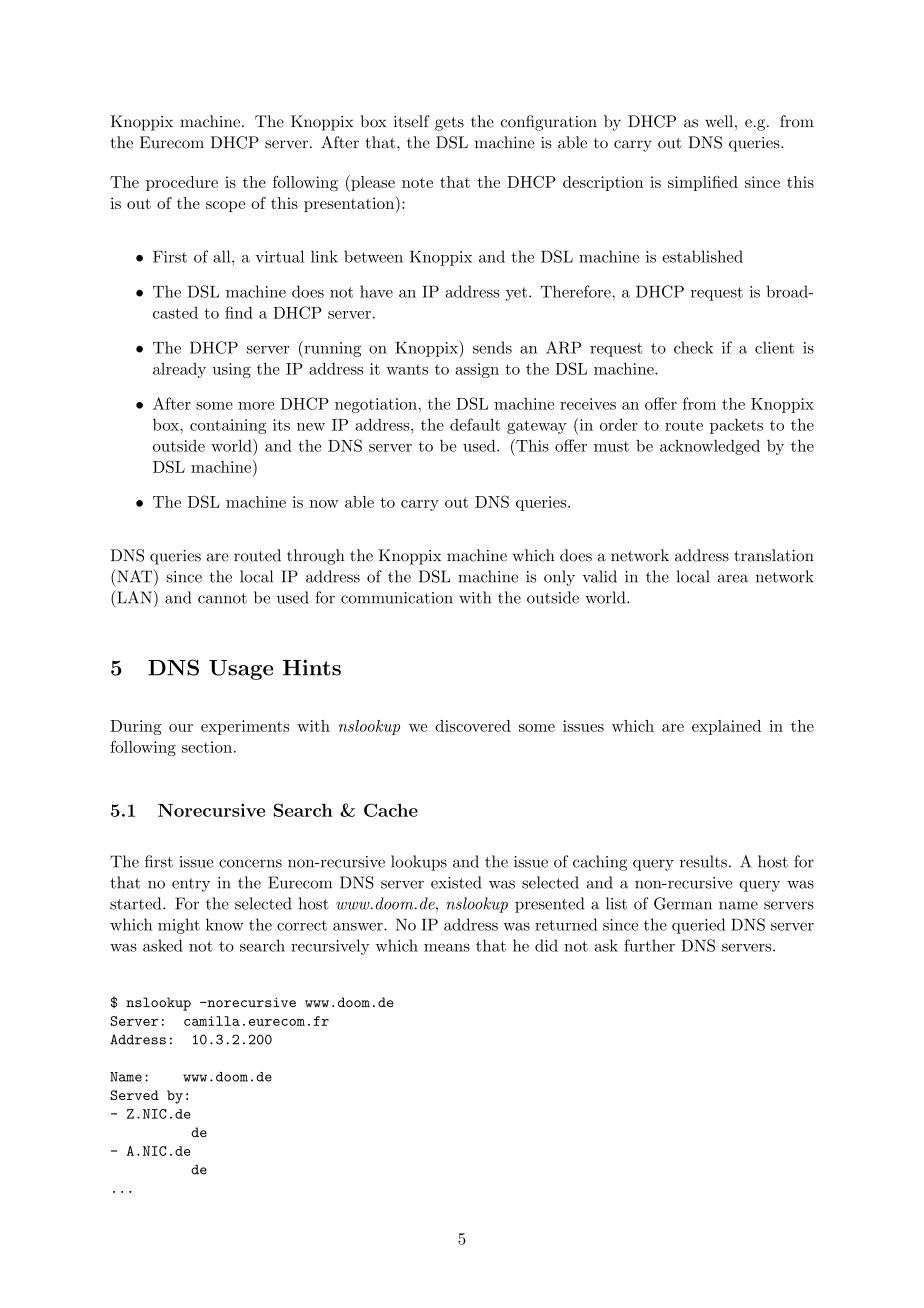 The image size is (924, 1308). What do you see at coordinates (477, 370) in the screenshot?
I see `assign` at bounding box center [477, 370].
